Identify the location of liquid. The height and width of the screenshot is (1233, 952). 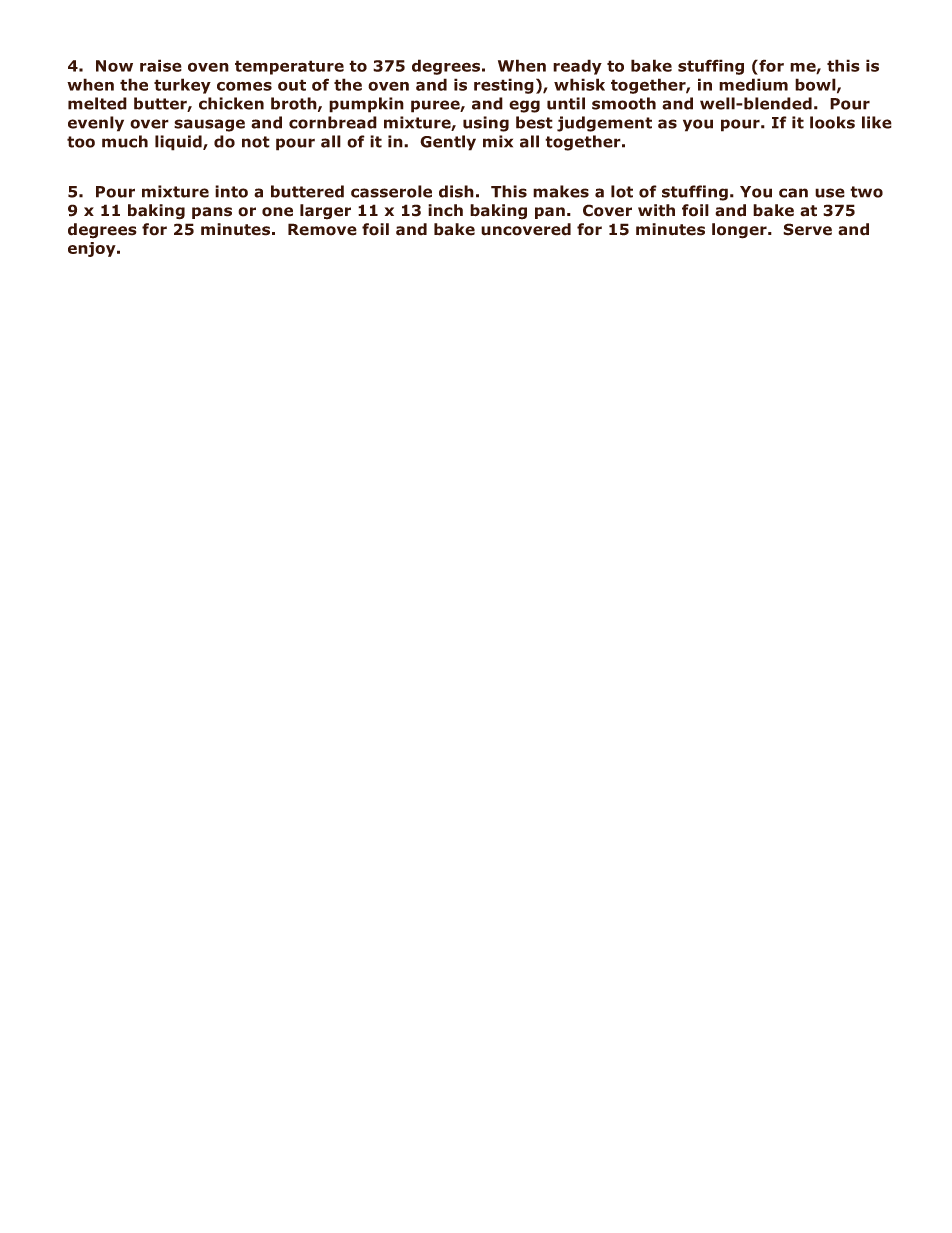
(179, 143).
